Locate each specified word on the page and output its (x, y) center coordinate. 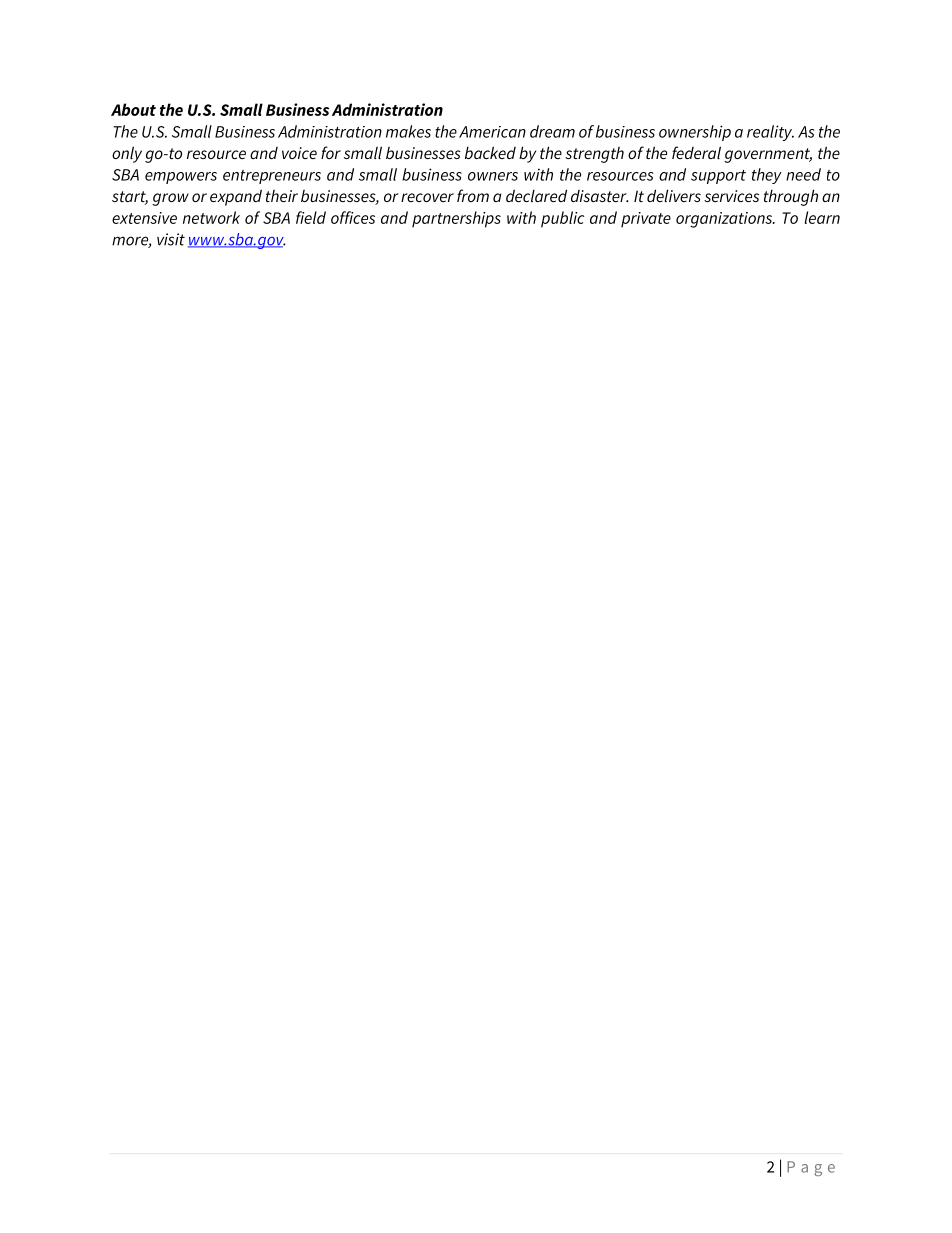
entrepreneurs (272, 177)
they (767, 176)
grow (170, 199)
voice (299, 153)
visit (171, 239)
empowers (181, 178)
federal (696, 152)
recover (427, 197)
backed (490, 152)
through (791, 197)
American (492, 132)
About (133, 109)
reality (770, 133)
